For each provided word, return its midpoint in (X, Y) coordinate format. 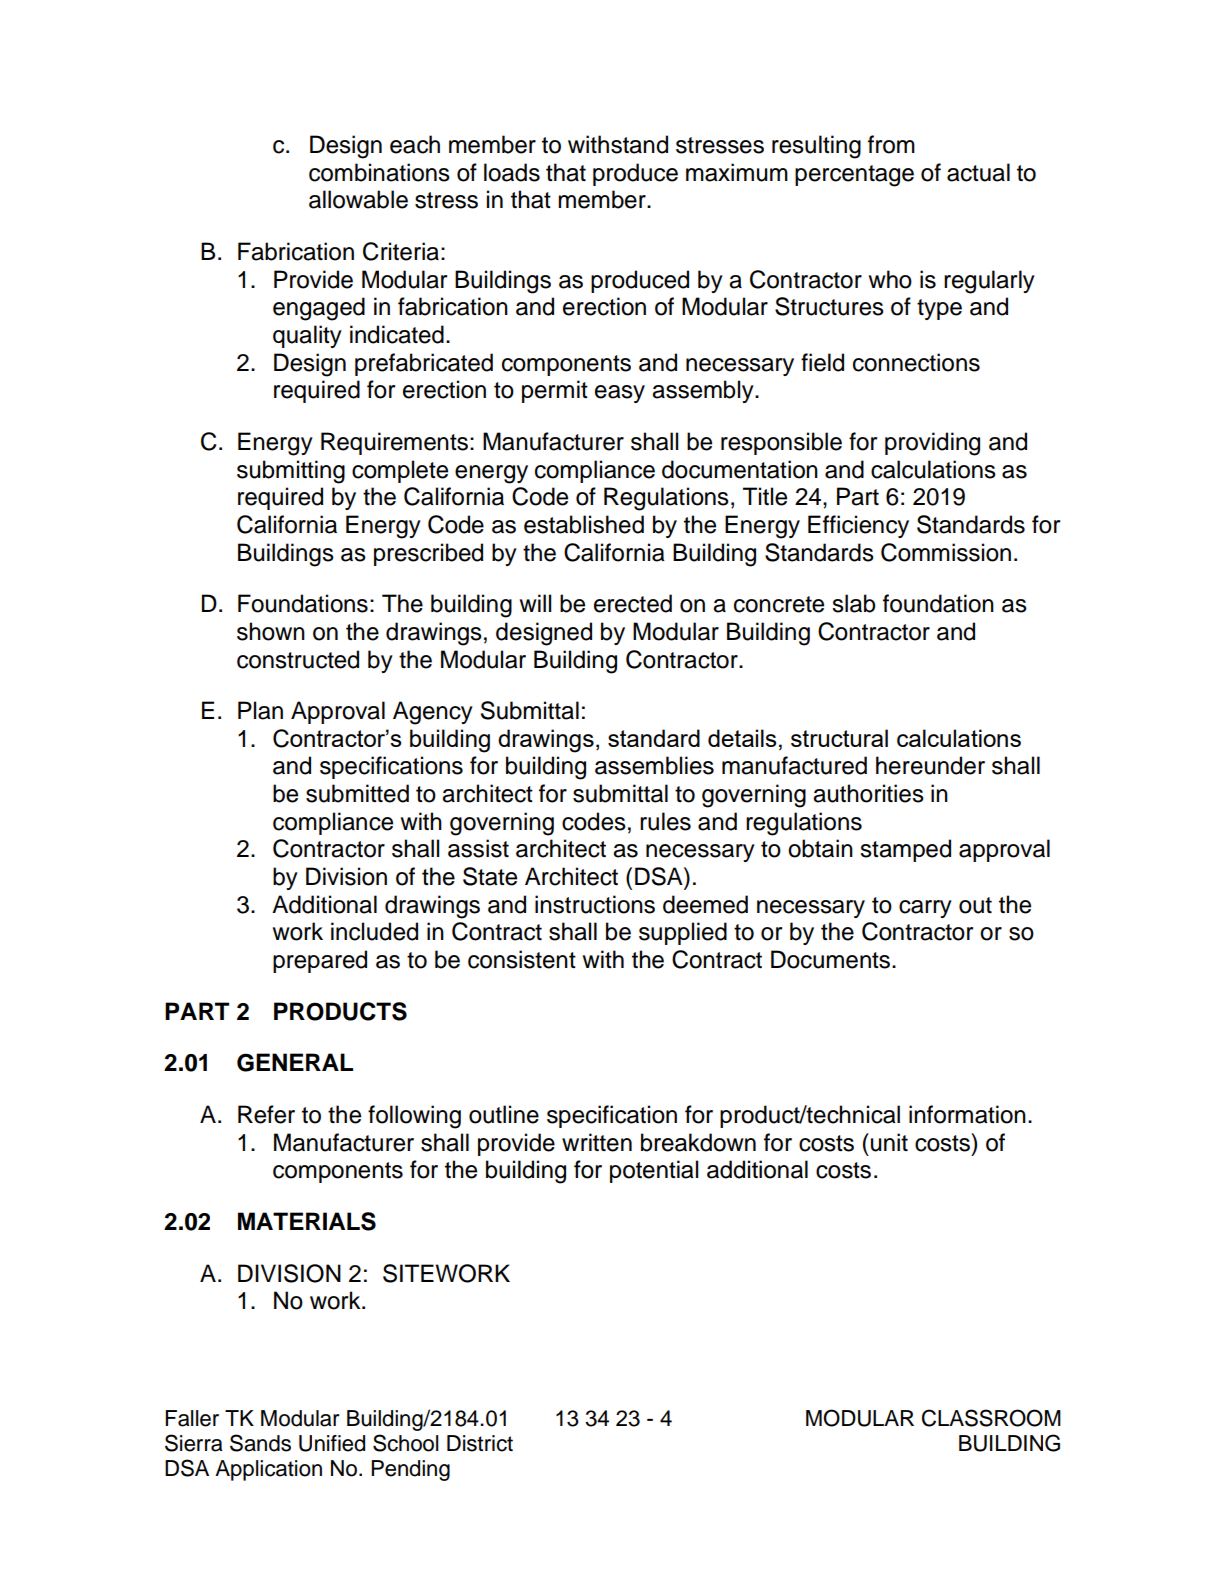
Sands (260, 1443)
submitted (357, 793)
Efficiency (858, 526)
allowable (358, 199)
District (480, 1443)
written (597, 1142)
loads (512, 172)
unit (889, 1142)
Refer (266, 1114)
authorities (868, 793)
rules (665, 821)
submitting (291, 472)
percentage (854, 176)
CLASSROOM (991, 1418)
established (584, 524)
